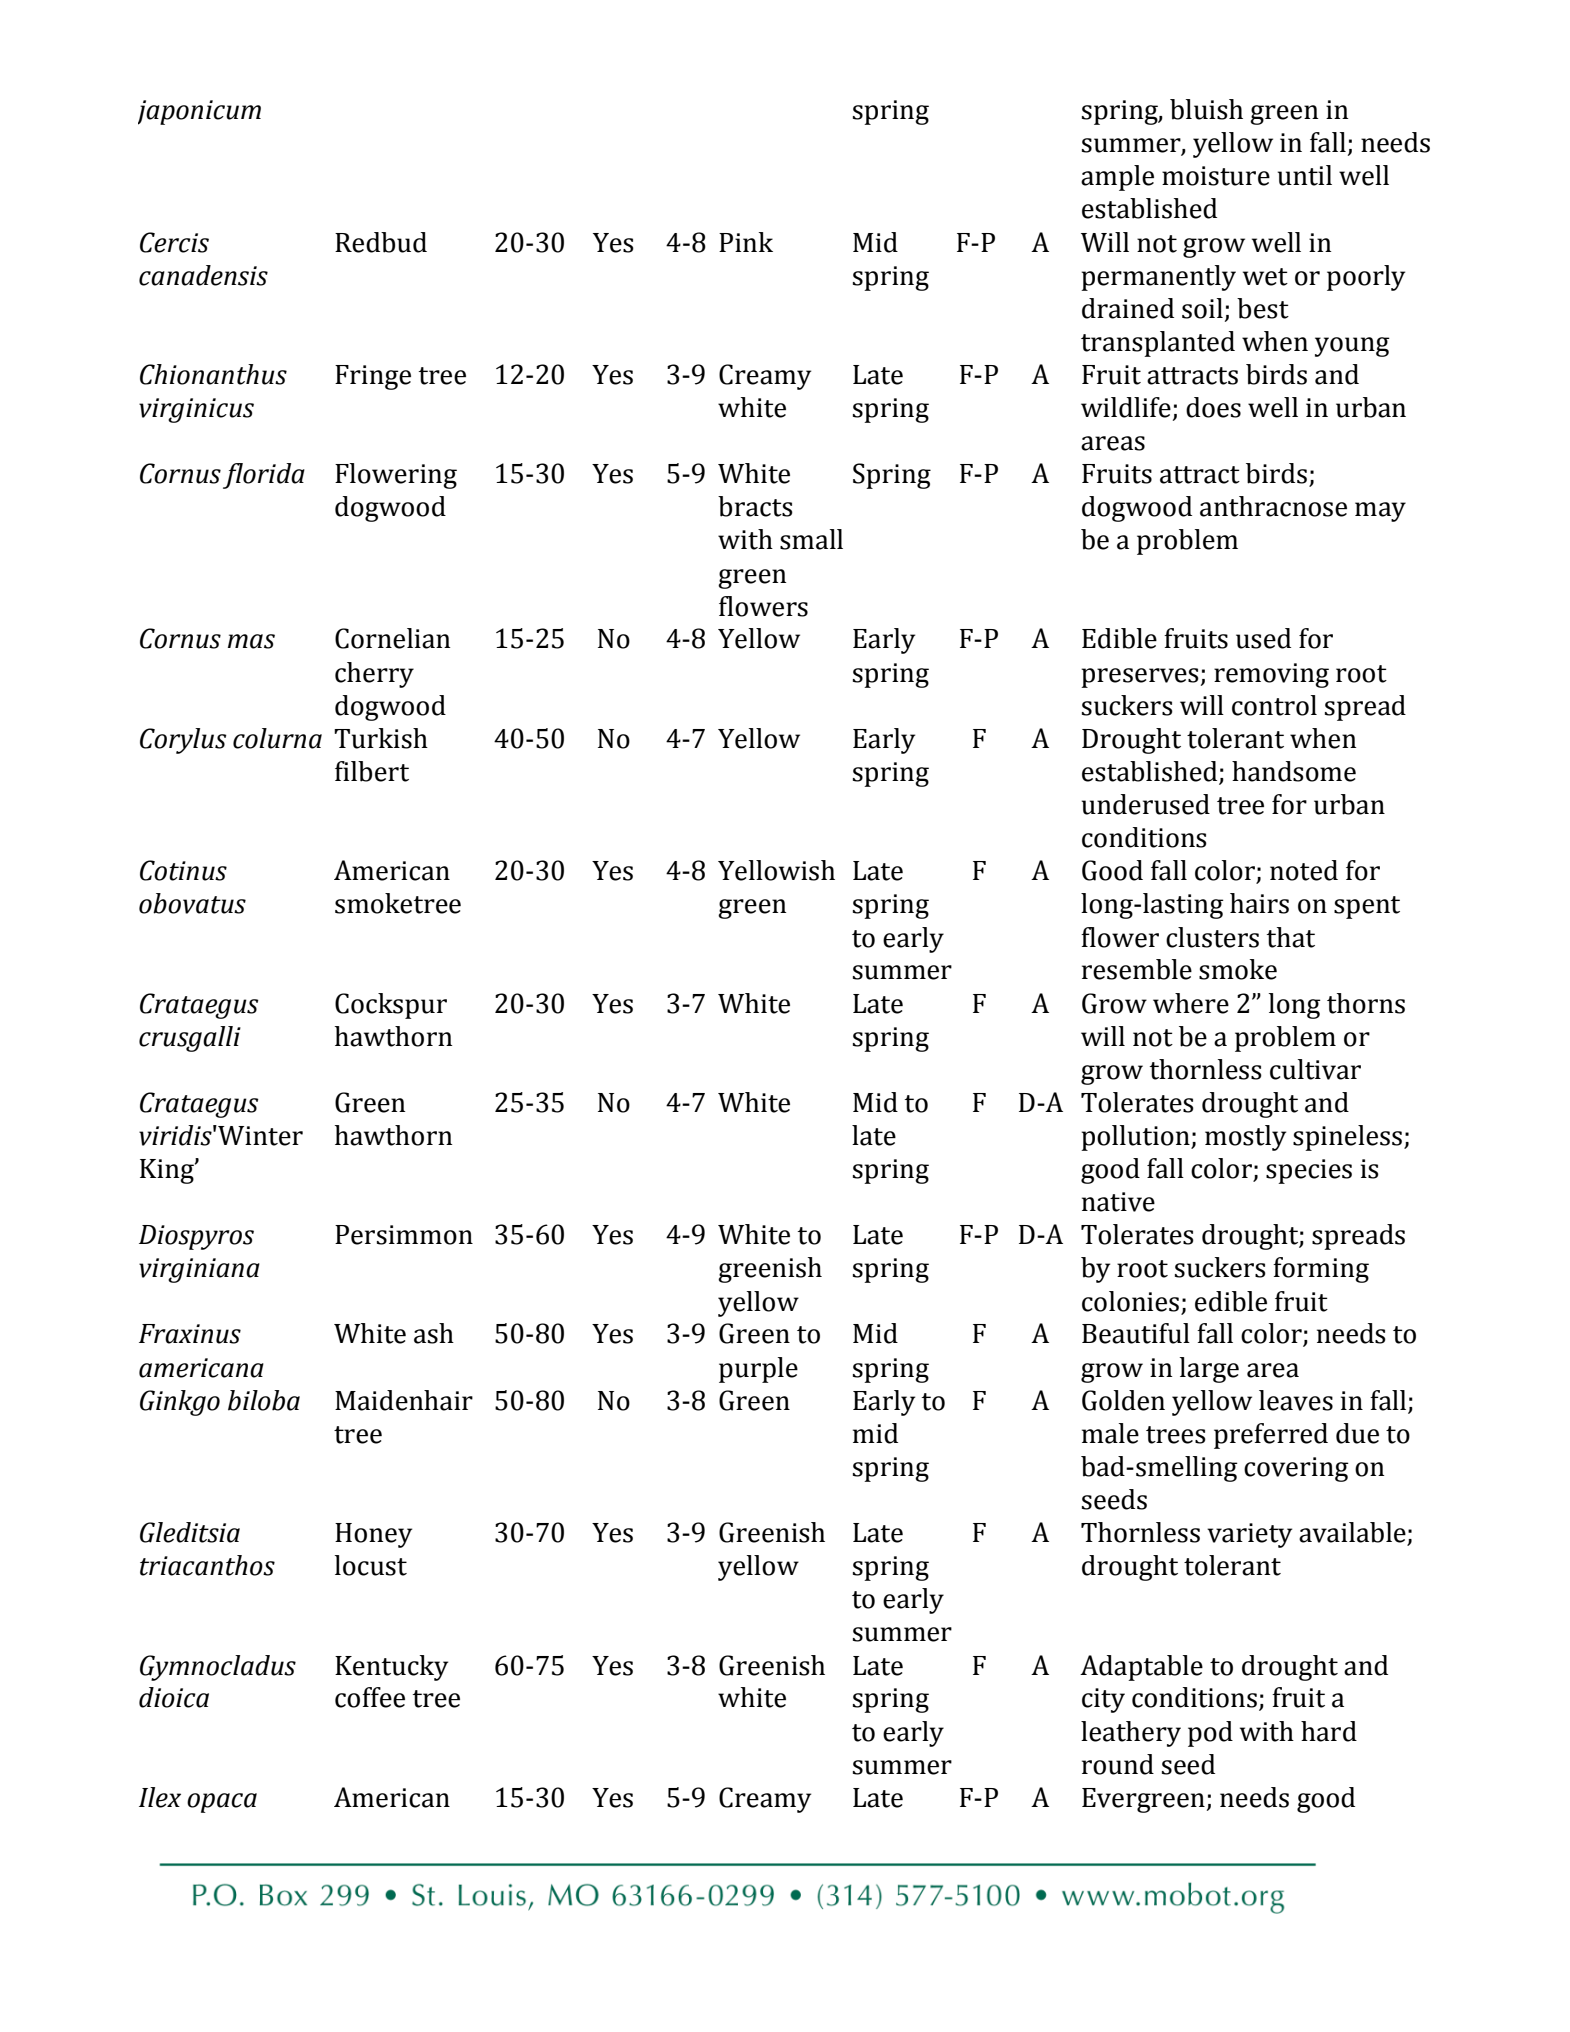 The image size is (1570, 2032). I want to click on species, so click(1309, 1171).
